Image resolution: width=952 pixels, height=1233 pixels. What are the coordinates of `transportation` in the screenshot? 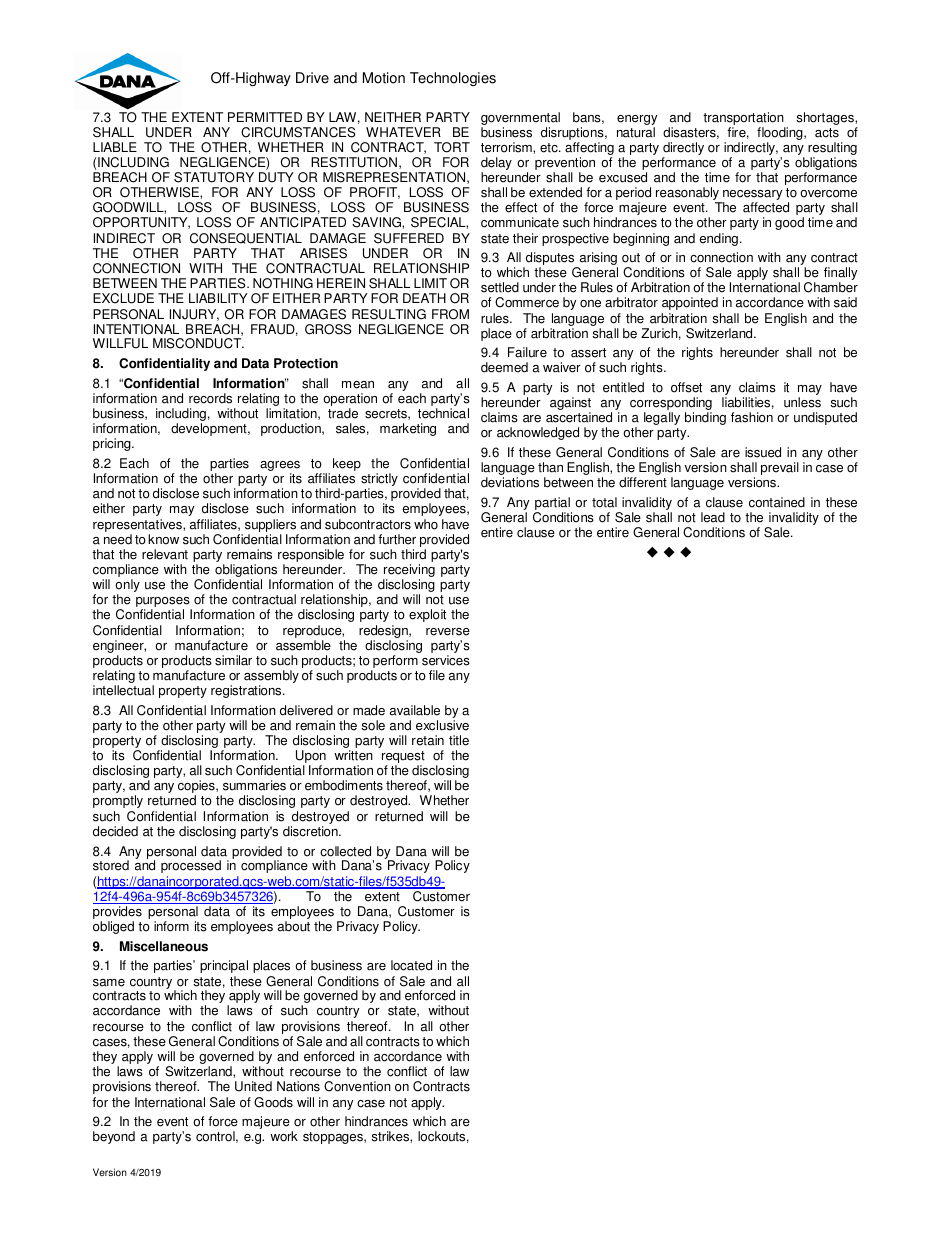 It's located at (744, 120).
